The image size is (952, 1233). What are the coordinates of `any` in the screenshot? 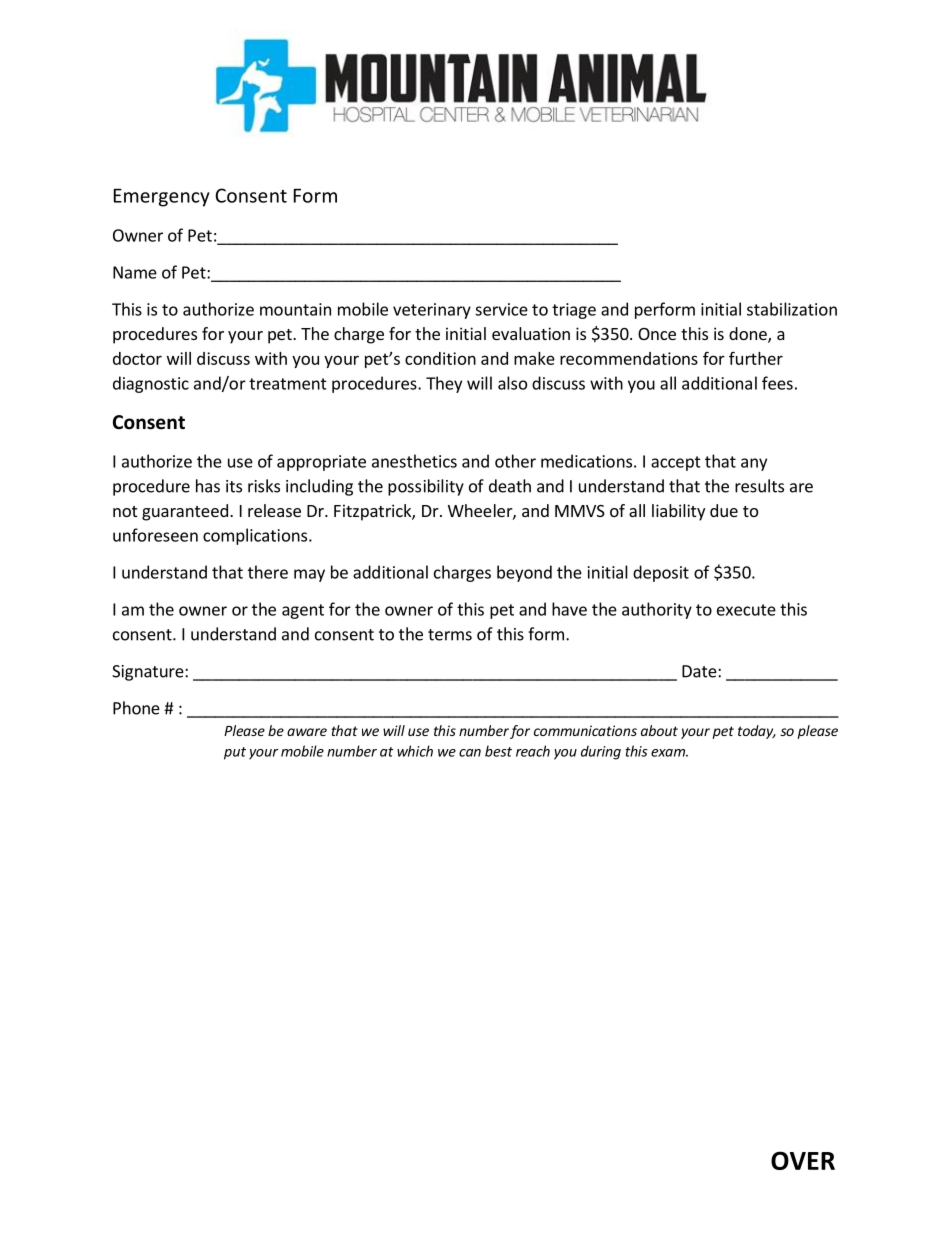 It's located at (754, 464).
